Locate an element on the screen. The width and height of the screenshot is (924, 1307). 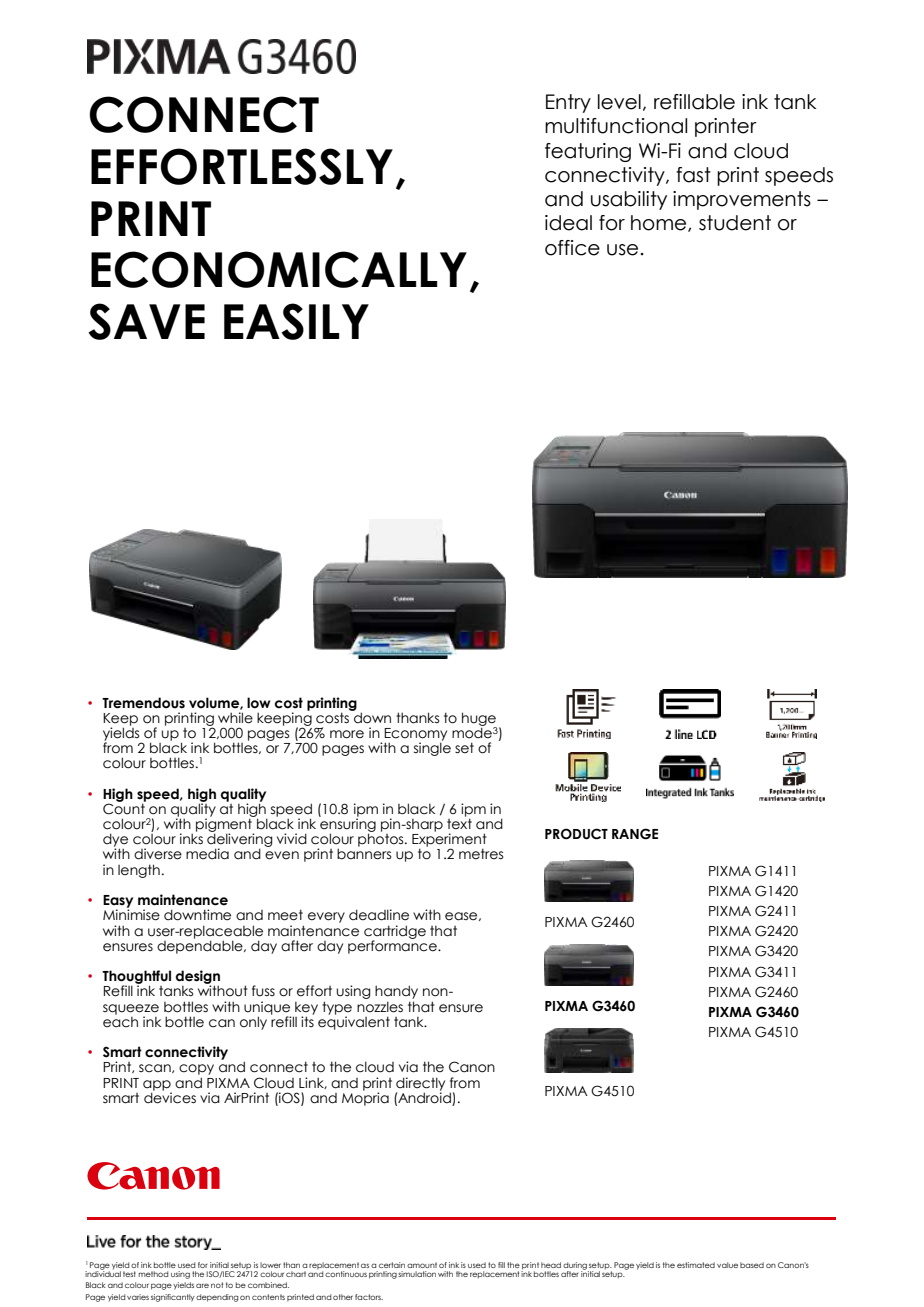
EASILY is located at coordinates (296, 321).
